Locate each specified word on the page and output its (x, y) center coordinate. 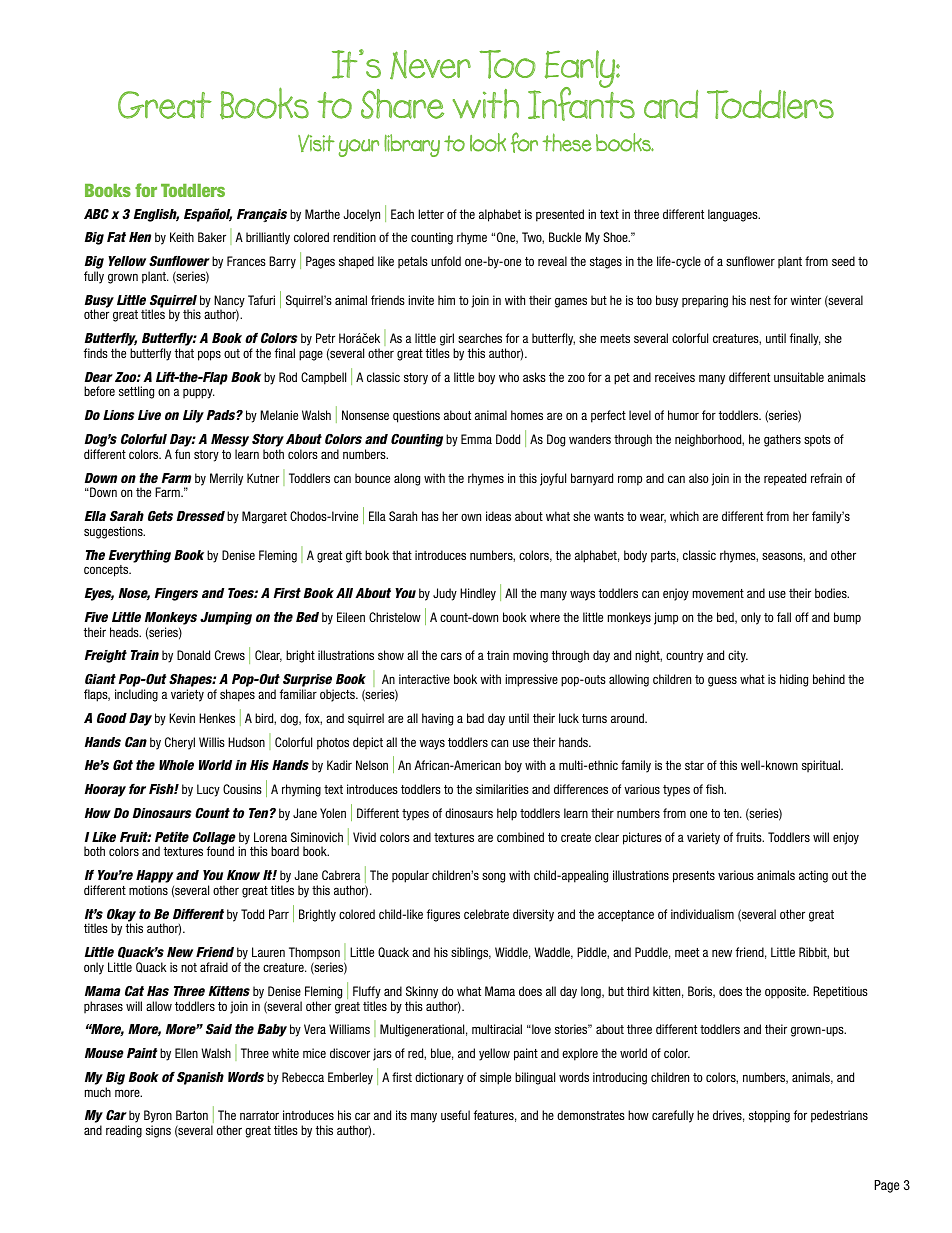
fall (784, 617)
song (493, 877)
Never (430, 64)
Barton (192, 1115)
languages (734, 215)
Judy (445, 594)
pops (209, 355)
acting (813, 876)
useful (455, 1115)
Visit (316, 143)
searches (480, 338)
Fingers (176, 594)
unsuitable (799, 377)
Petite (172, 837)
